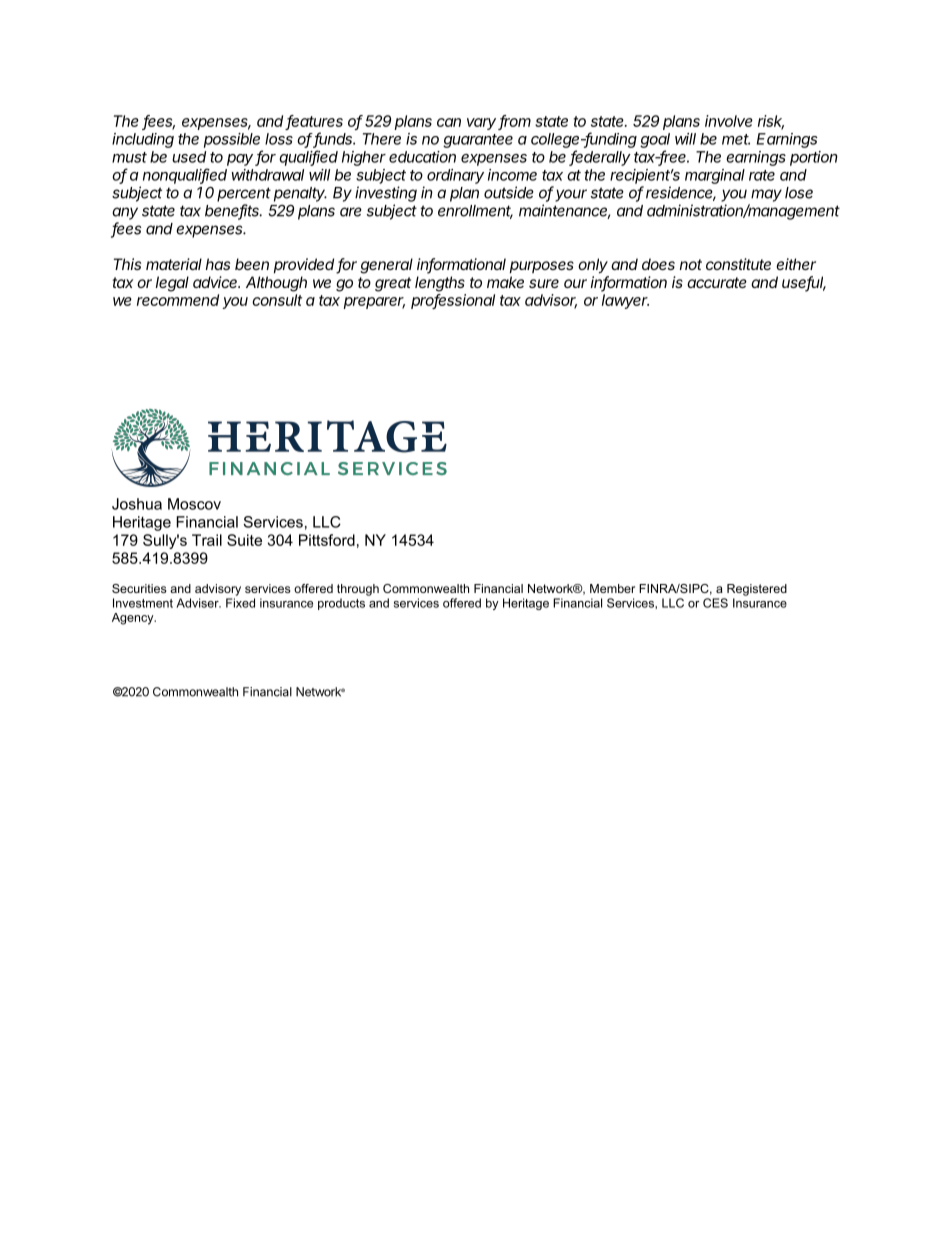 The width and height of the image is (952, 1233). Describe the element at coordinates (216, 282) in the image. I see `advice` at that location.
